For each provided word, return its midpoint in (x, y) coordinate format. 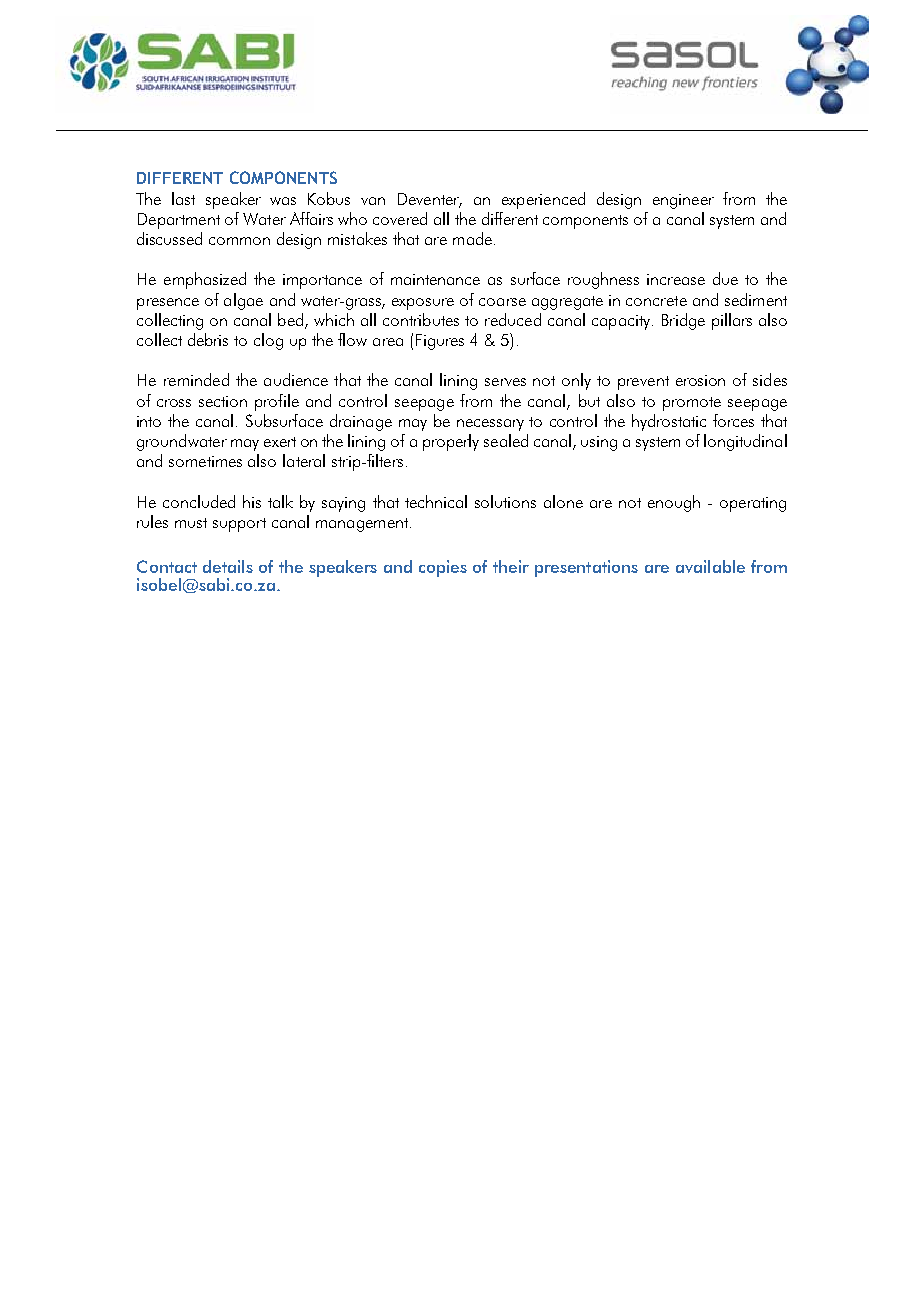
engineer (683, 201)
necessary (490, 425)
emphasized (205, 280)
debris (208, 339)
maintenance (435, 279)
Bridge (683, 321)
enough (674, 503)
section (223, 401)
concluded (199, 501)
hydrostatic (669, 422)
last (183, 198)
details (228, 566)
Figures (440, 342)
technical (436, 501)
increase (676, 279)
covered (400, 218)
